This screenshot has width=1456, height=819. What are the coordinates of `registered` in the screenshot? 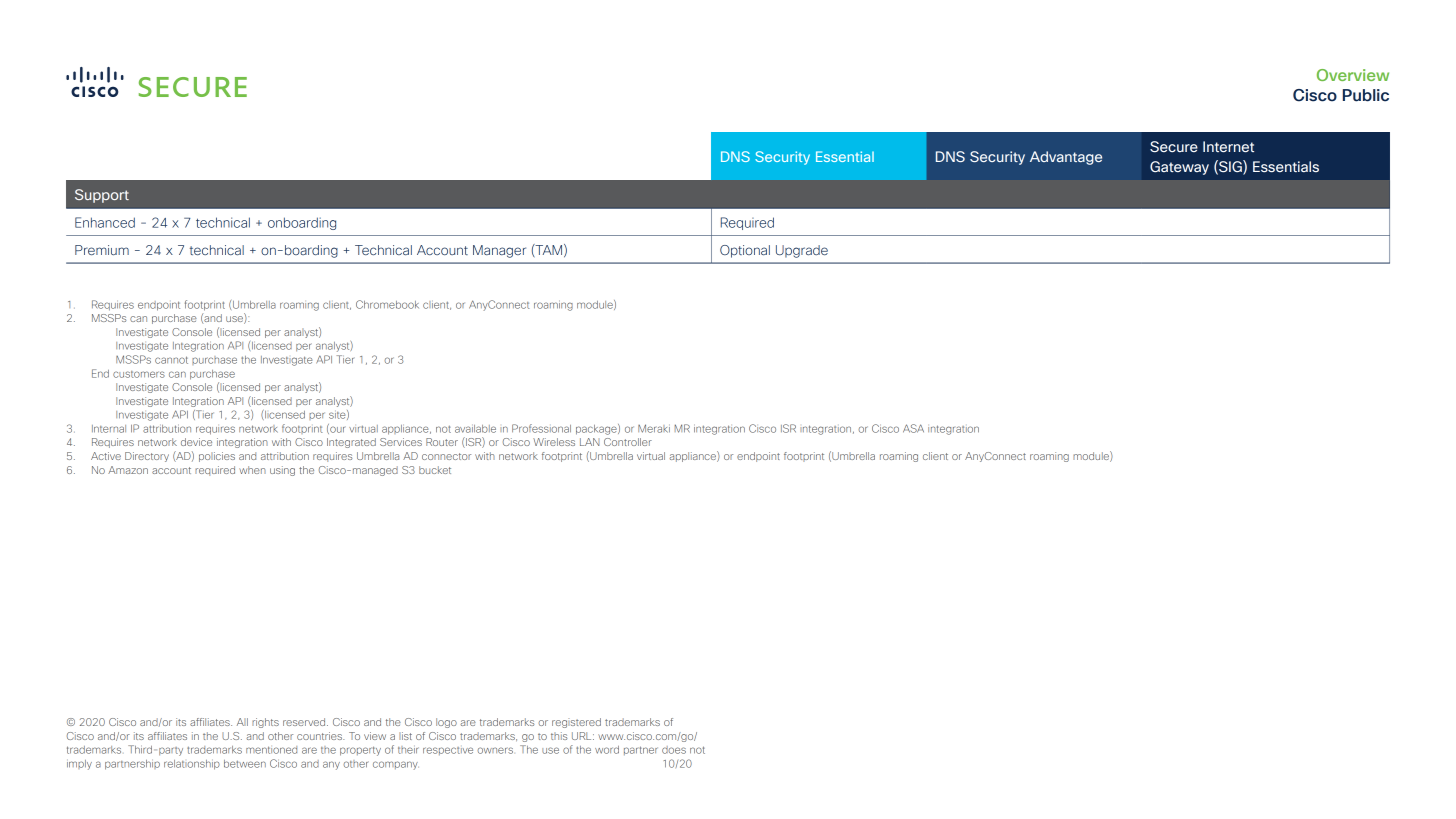 It's located at (576, 723).
